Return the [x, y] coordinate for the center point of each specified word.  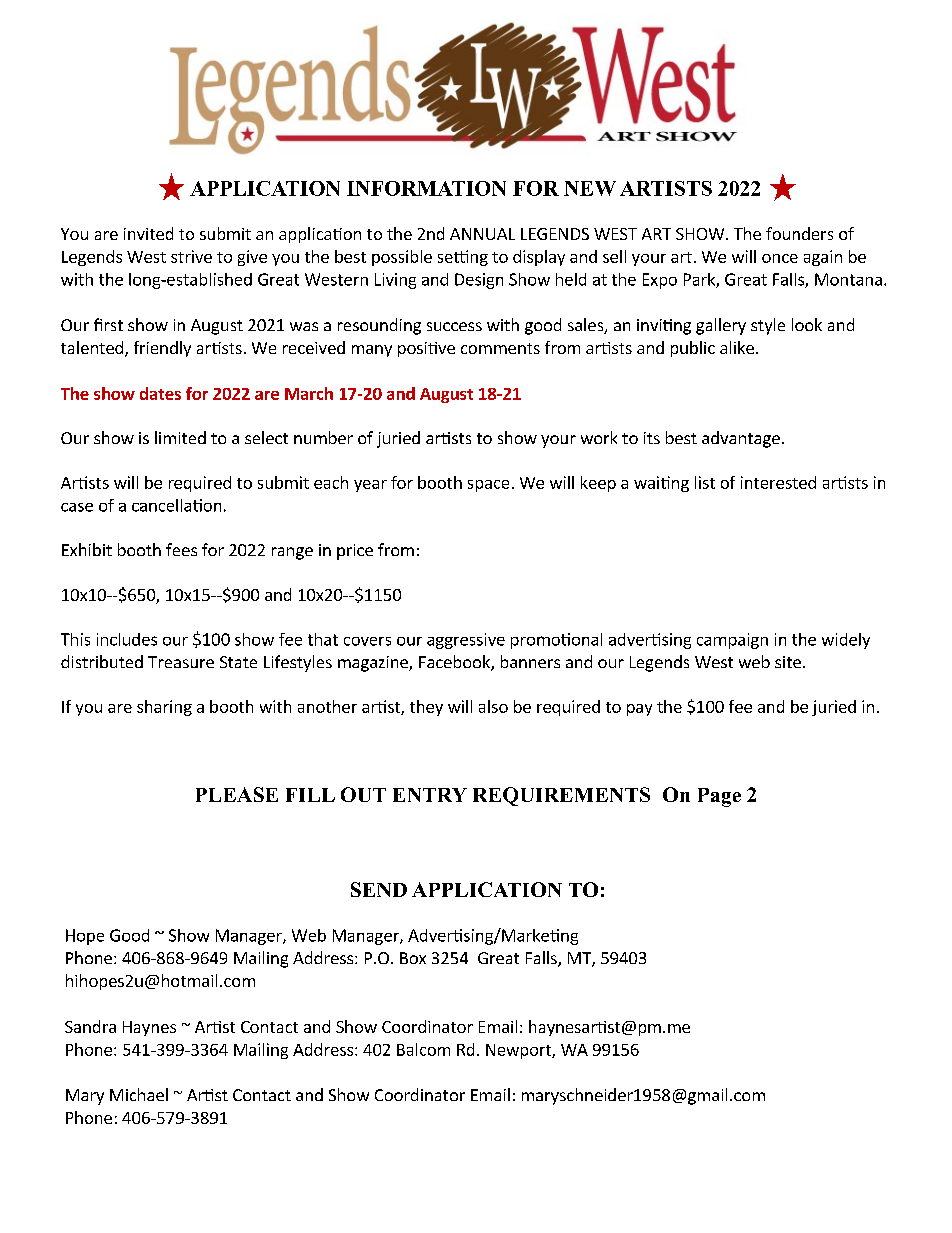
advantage [741, 439]
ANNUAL [482, 234]
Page [719, 797]
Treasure [181, 662]
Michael [139, 1094]
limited [180, 437]
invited [148, 233]
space [488, 486]
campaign [732, 641]
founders [799, 233]
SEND [379, 889]
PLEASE [237, 794]
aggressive [466, 641]
